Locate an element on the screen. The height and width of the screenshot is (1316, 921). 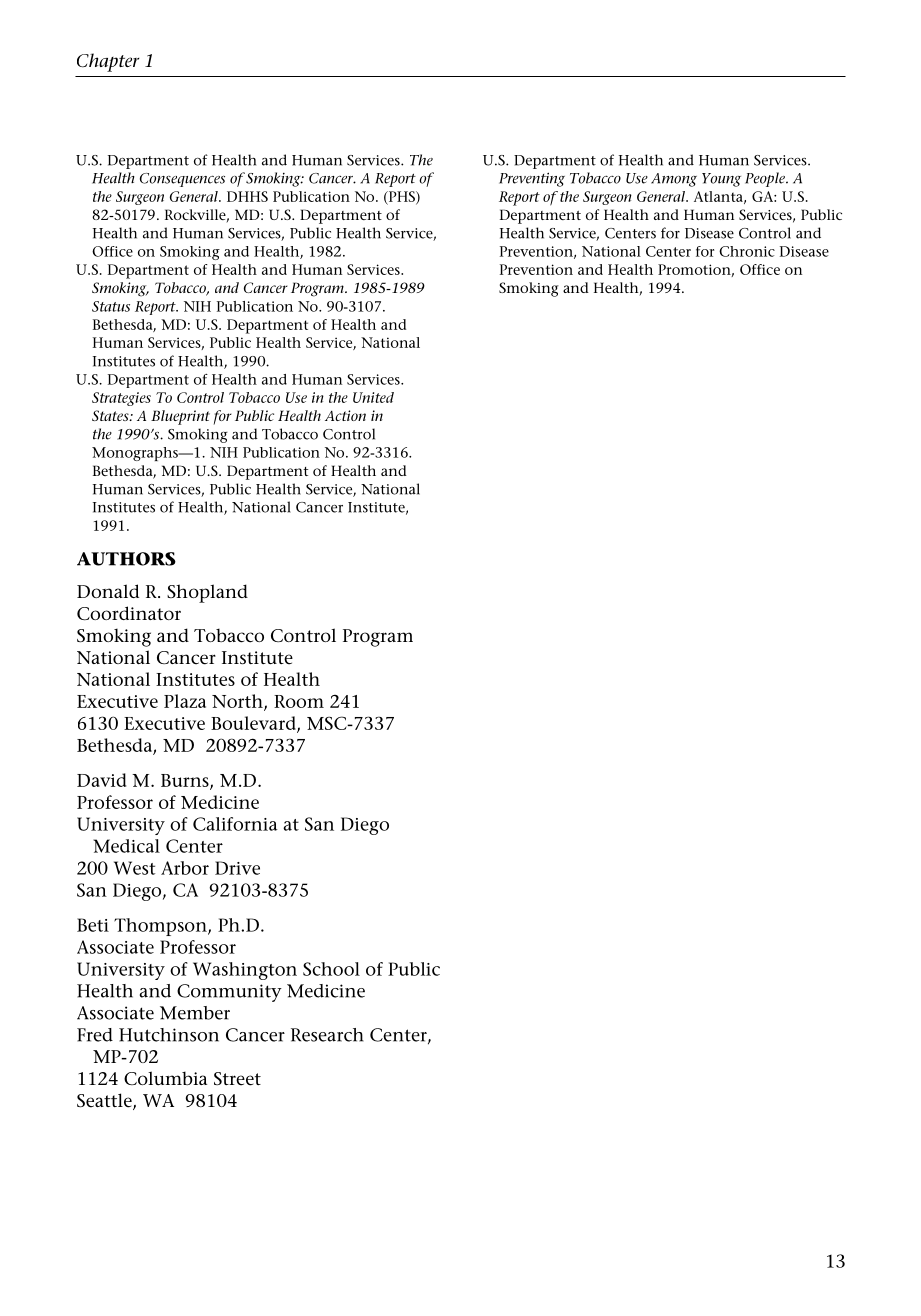
Boulevard is located at coordinates (254, 724).
